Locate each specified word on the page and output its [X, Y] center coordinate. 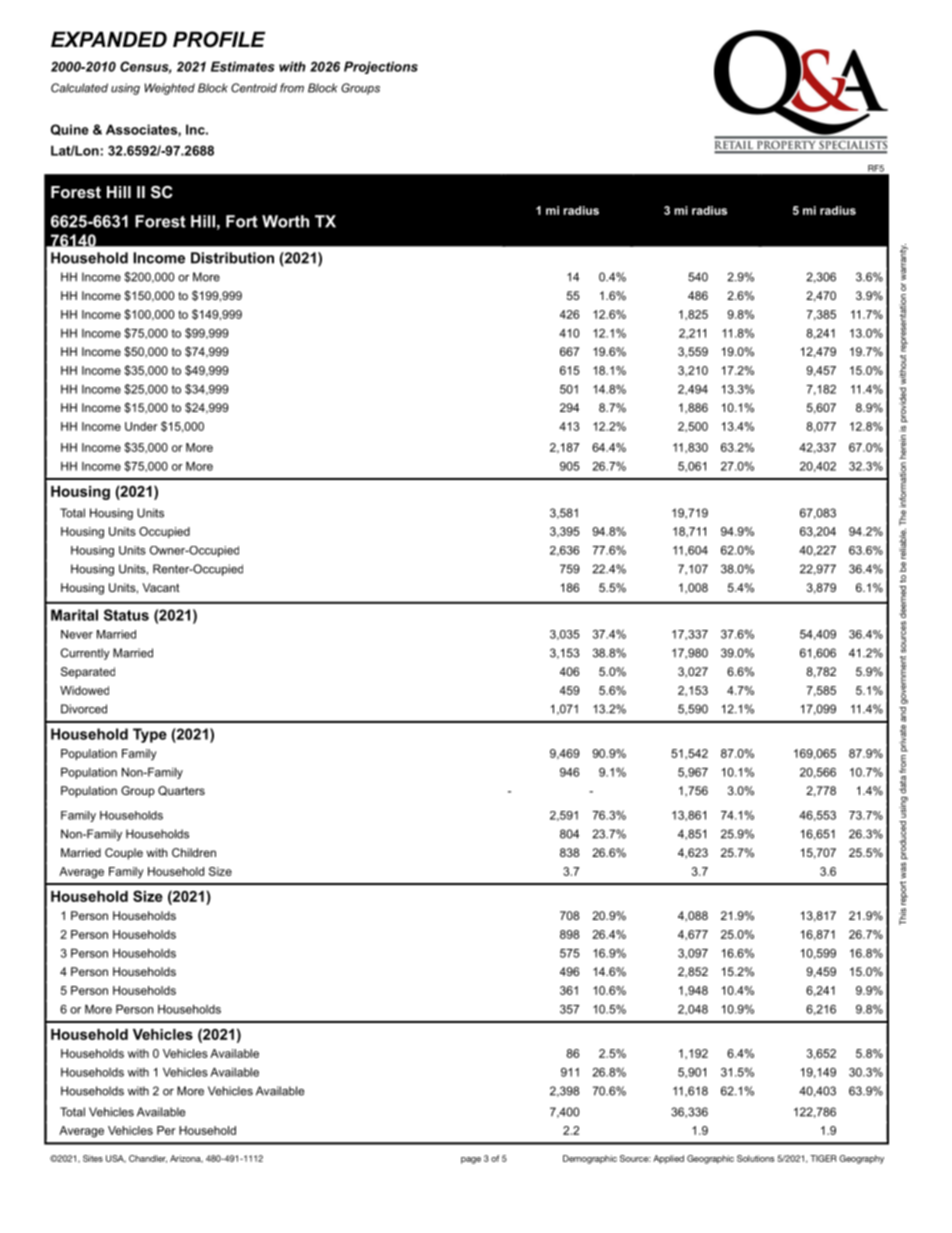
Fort [242, 221]
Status [126, 615]
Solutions [756, 1158]
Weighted [170, 89]
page [471, 1160]
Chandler [148, 1159]
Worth [285, 221]
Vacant [161, 587]
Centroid [254, 88]
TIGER [823, 1158]
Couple [124, 854]
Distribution [232, 258]
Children [194, 852]
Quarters [181, 791]
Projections [381, 67]
